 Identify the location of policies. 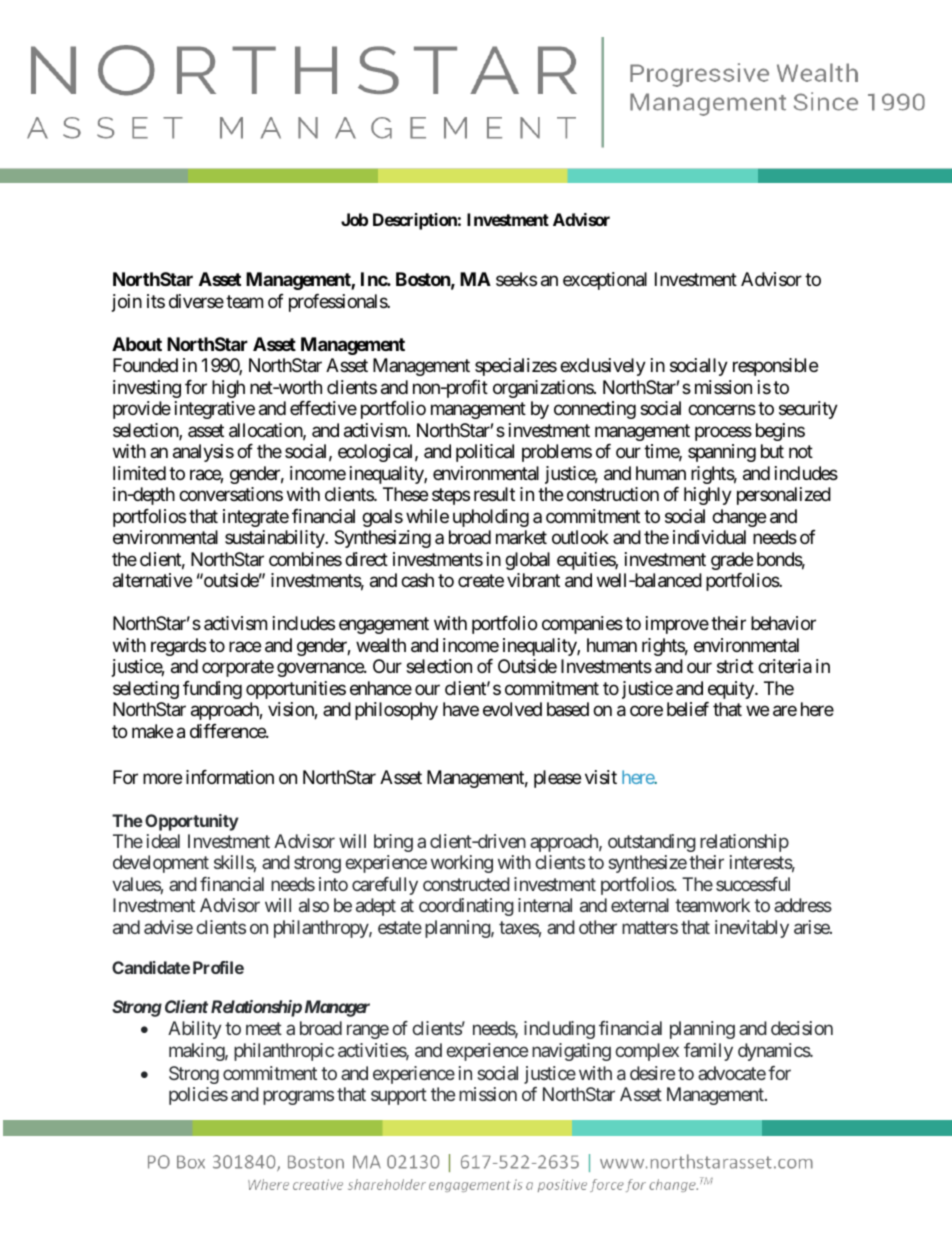
(198, 1096).
